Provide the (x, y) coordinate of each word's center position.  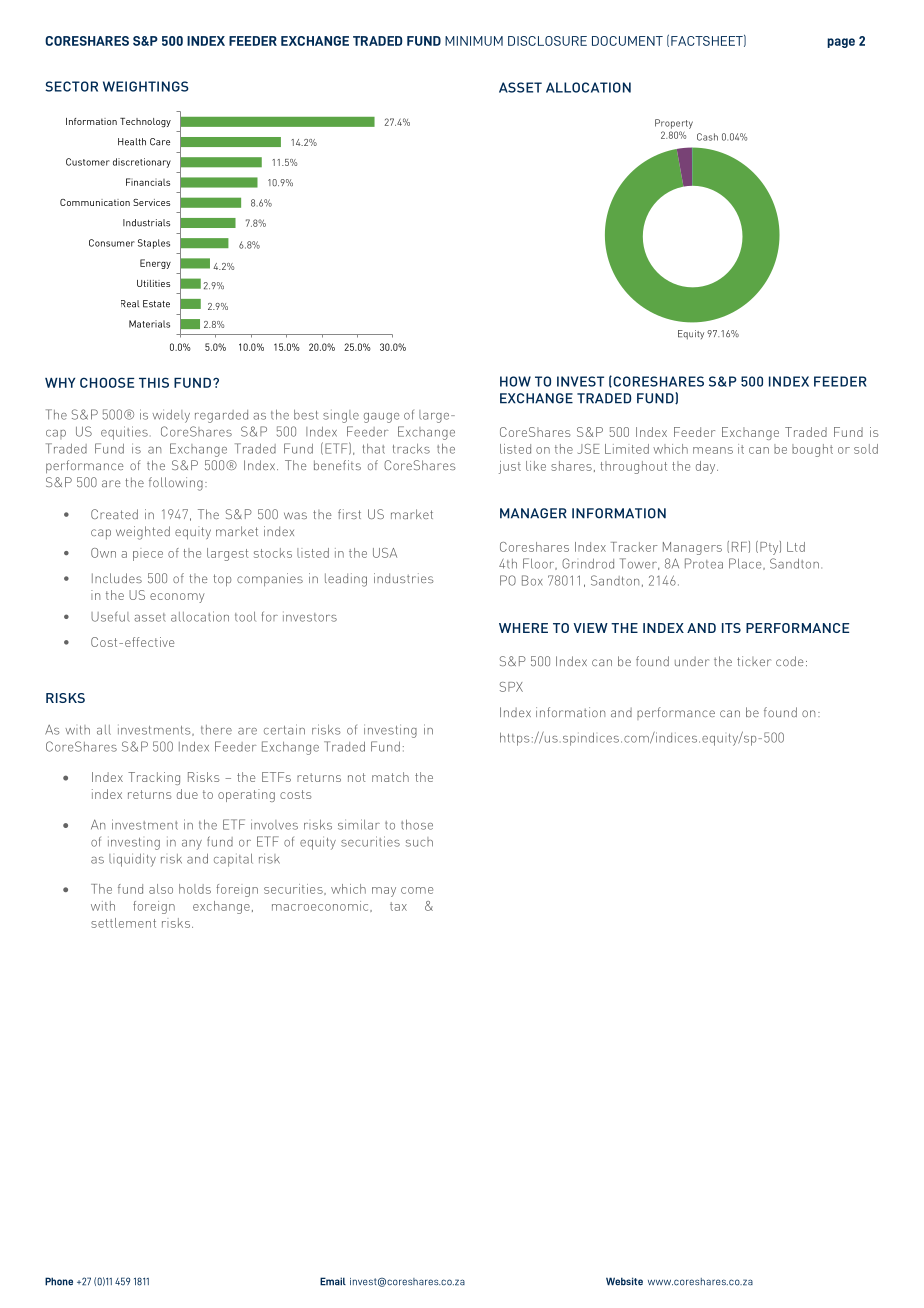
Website (624, 1281)
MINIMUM (474, 41)
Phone (59, 1281)
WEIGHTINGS (146, 86)
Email (333, 1281)
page (841, 43)
